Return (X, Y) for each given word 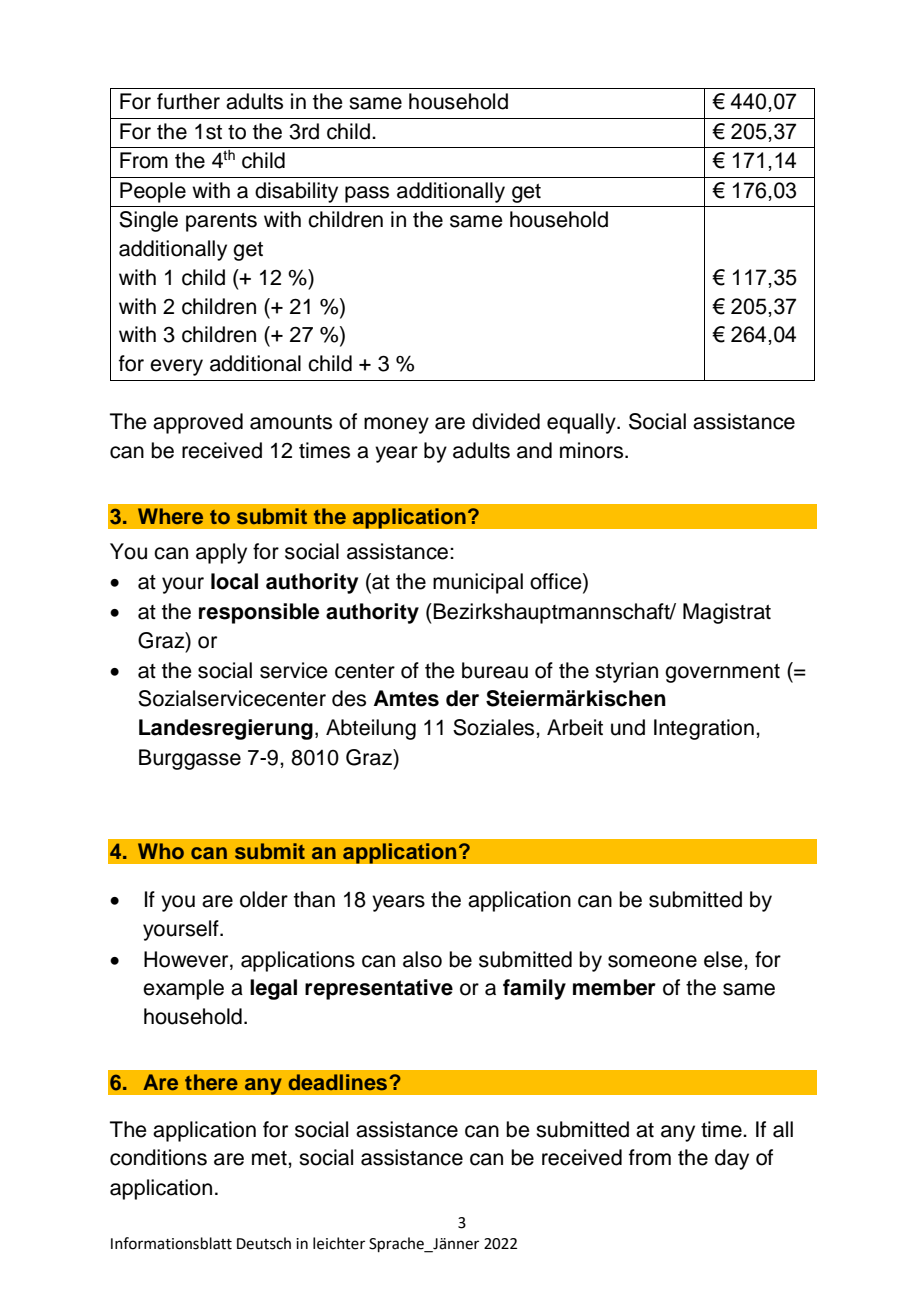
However (187, 959)
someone (652, 961)
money (396, 425)
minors (593, 450)
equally (582, 423)
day (732, 1159)
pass (367, 194)
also (422, 959)
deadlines (338, 1082)
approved (198, 423)
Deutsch (264, 1243)
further (188, 101)
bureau (495, 670)
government (722, 673)
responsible (259, 613)
